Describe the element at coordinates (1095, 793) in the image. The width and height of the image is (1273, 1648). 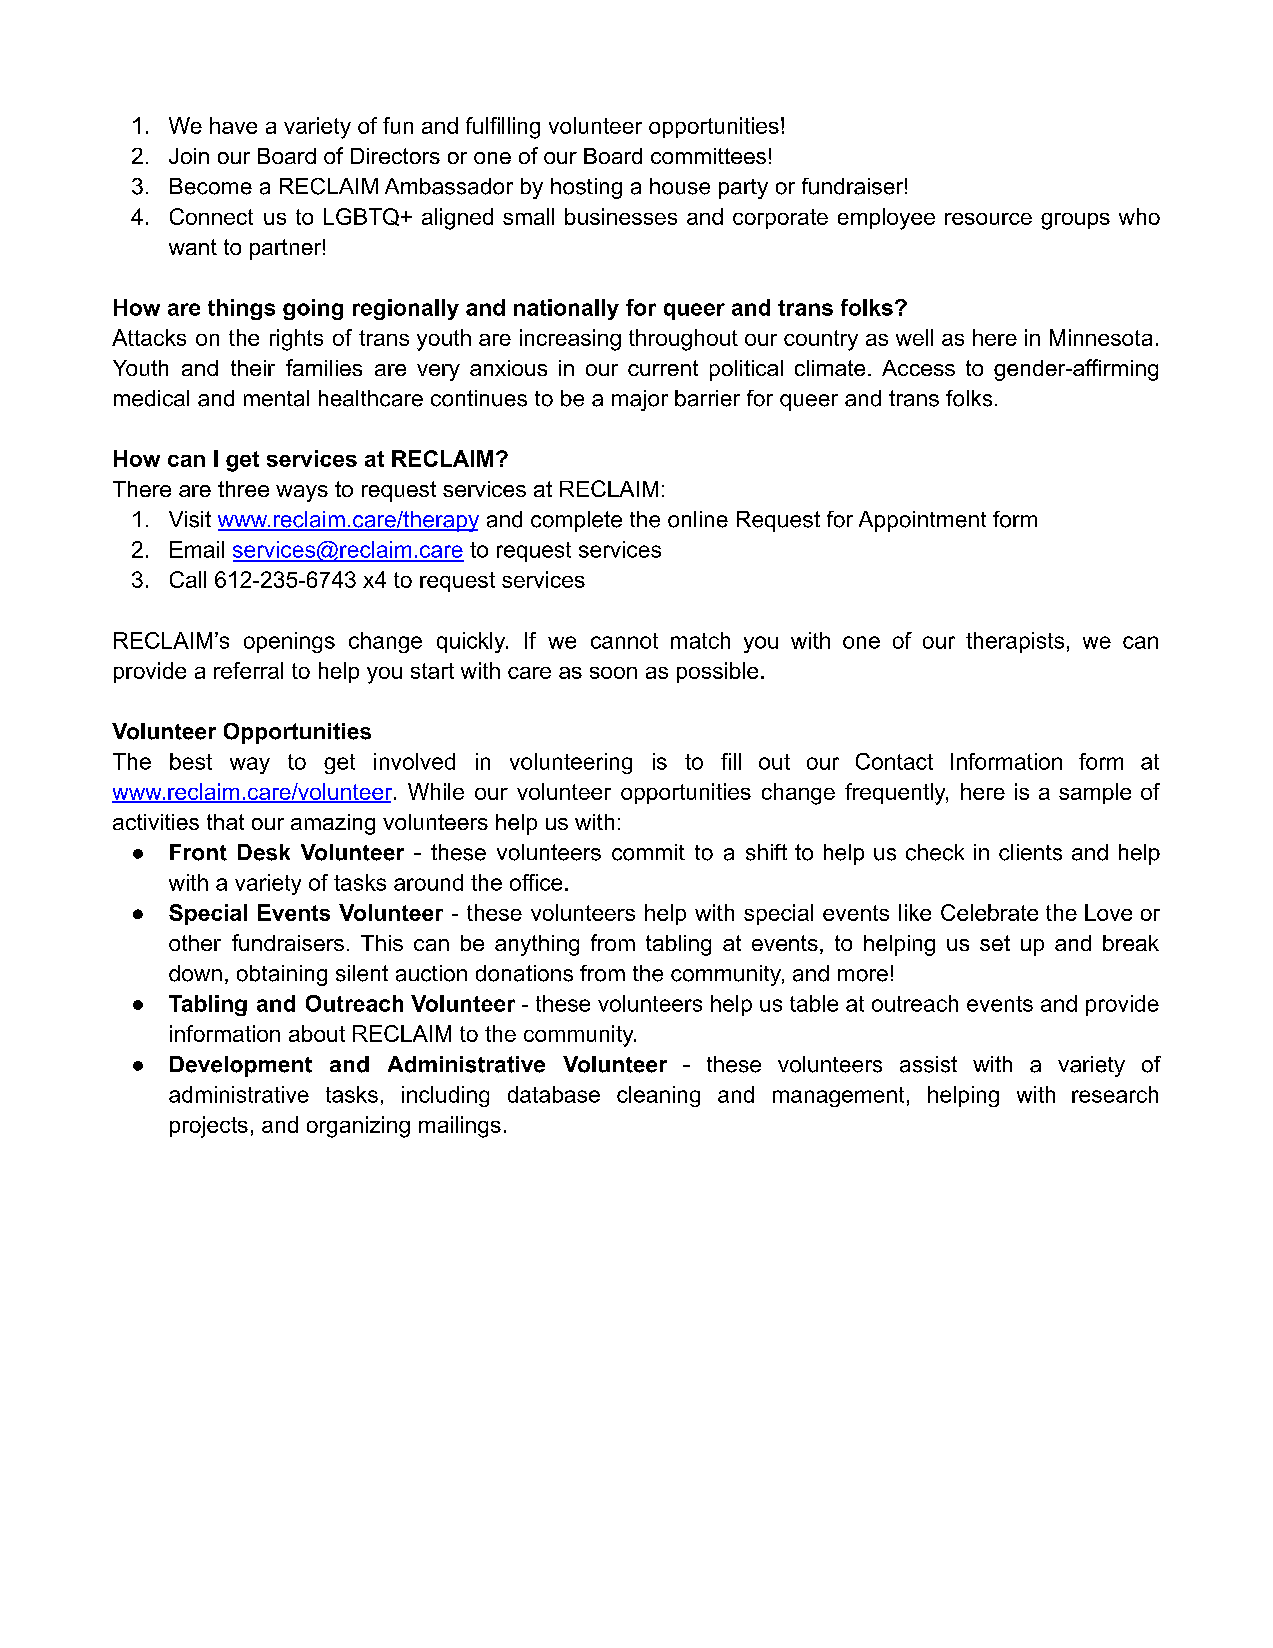
I see `sample` at that location.
